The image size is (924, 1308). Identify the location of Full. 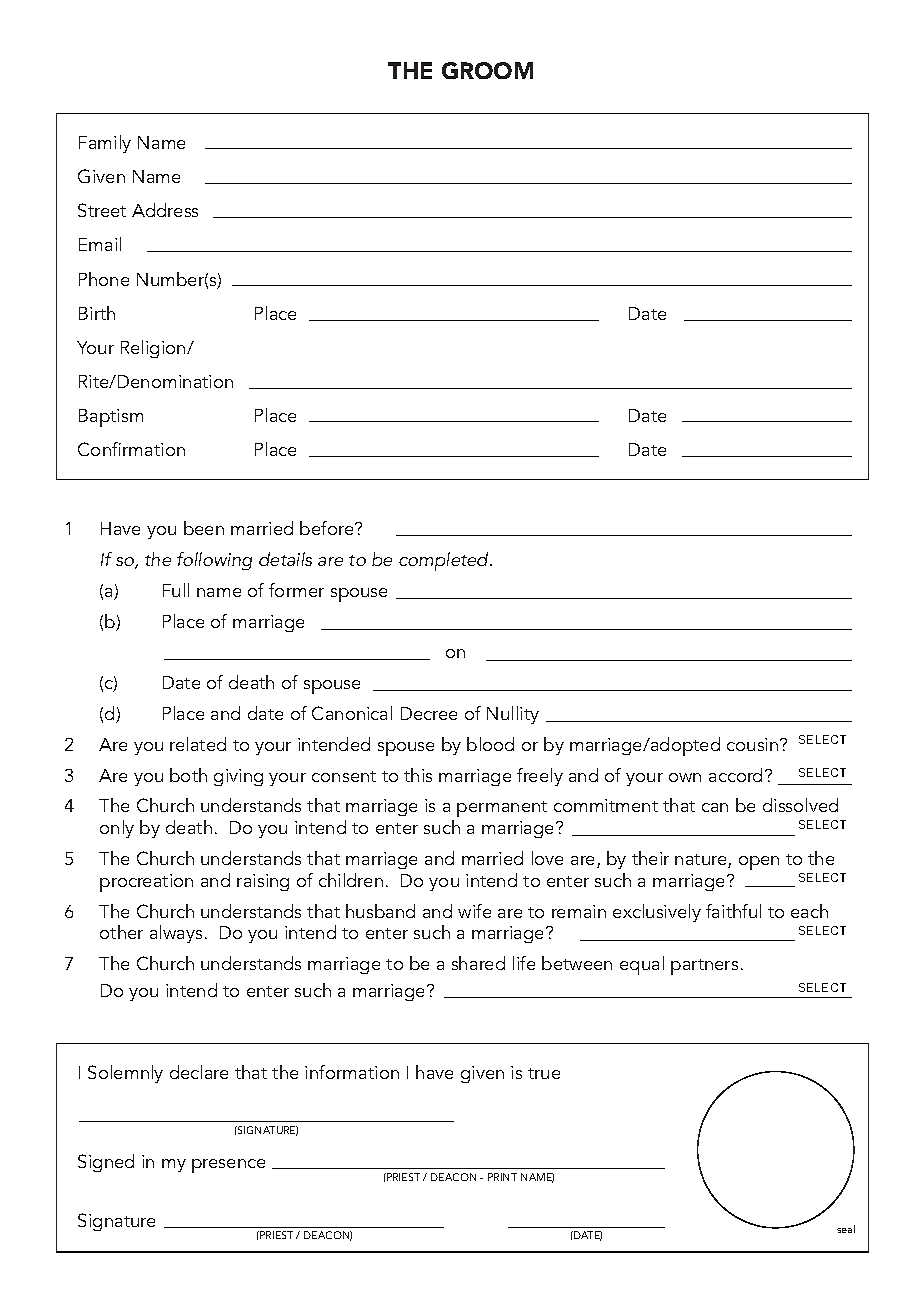
(176, 590).
